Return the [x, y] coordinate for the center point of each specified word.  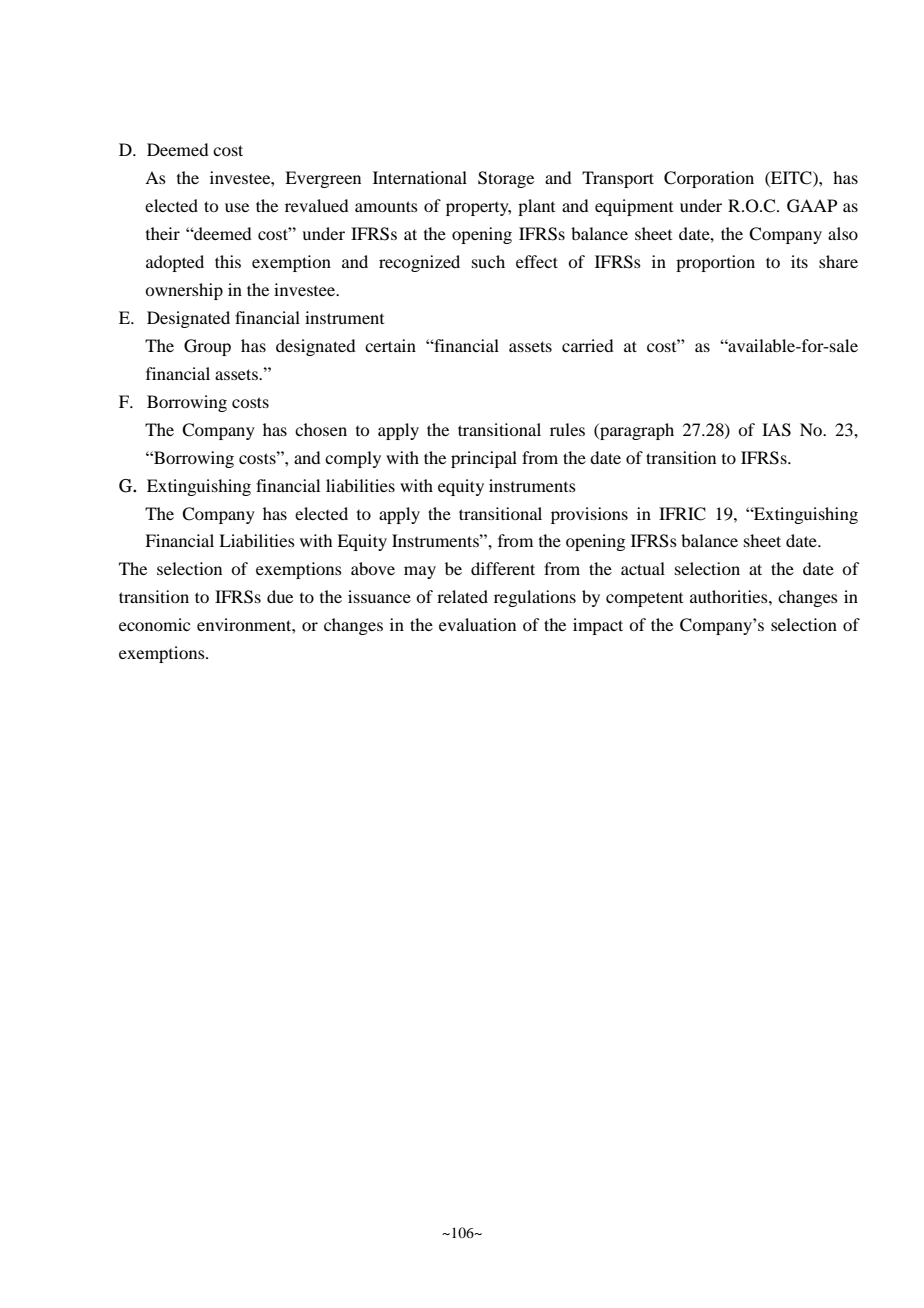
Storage [506, 179]
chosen [321, 429]
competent [644, 599]
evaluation [477, 624]
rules [567, 429]
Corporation [709, 179]
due [280, 596]
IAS [776, 430]
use [237, 207]
